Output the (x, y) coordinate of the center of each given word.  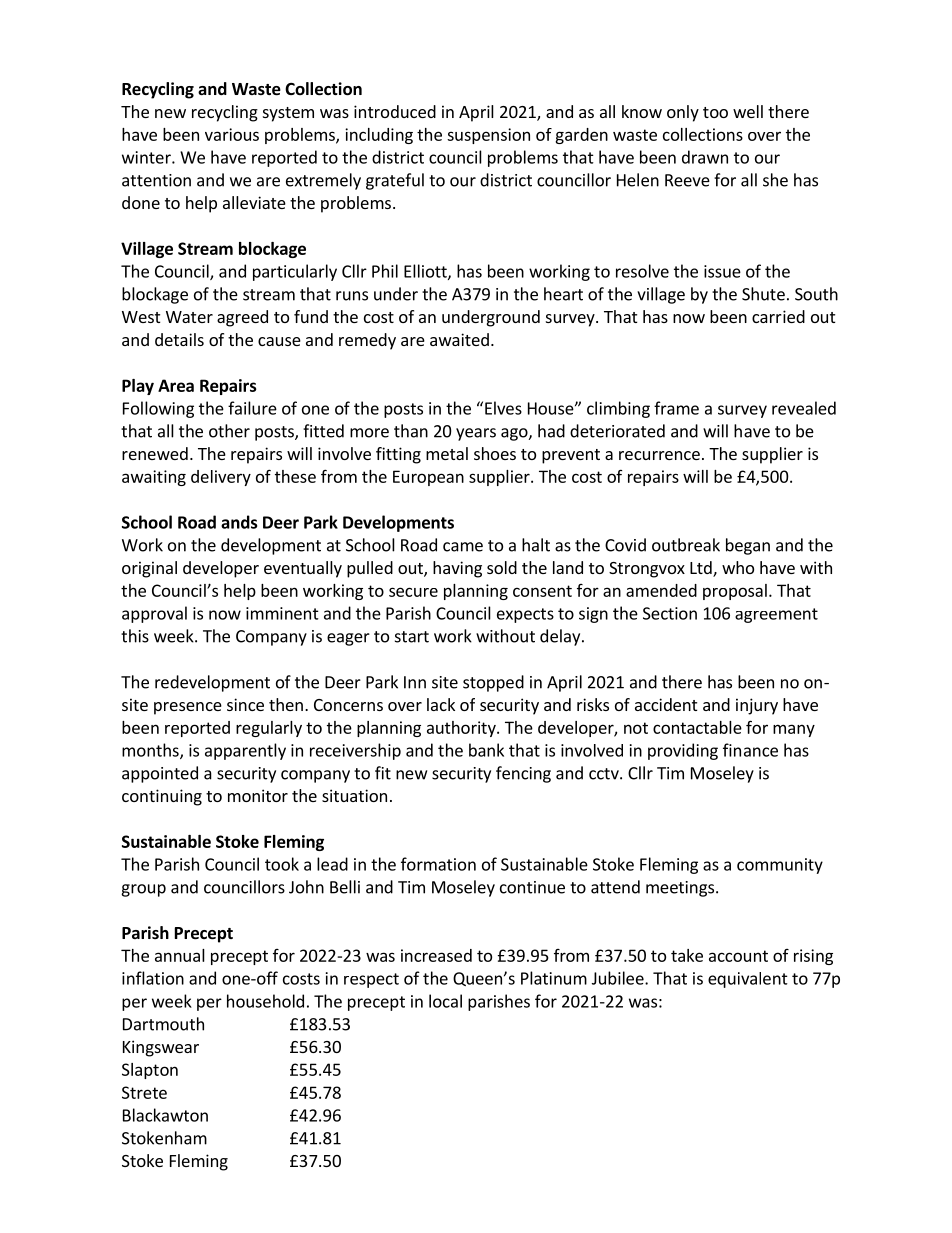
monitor (258, 795)
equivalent (748, 980)
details (179, 339)
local (445, 1001)
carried (778, 316)
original (149, 569)
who (738, 567)
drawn (705, 157)
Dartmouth (163, 1024)
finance (750, 750)
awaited (459, 339)
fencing (523, 774)
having (457, 569)
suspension (488, 136)
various (232, 134)
